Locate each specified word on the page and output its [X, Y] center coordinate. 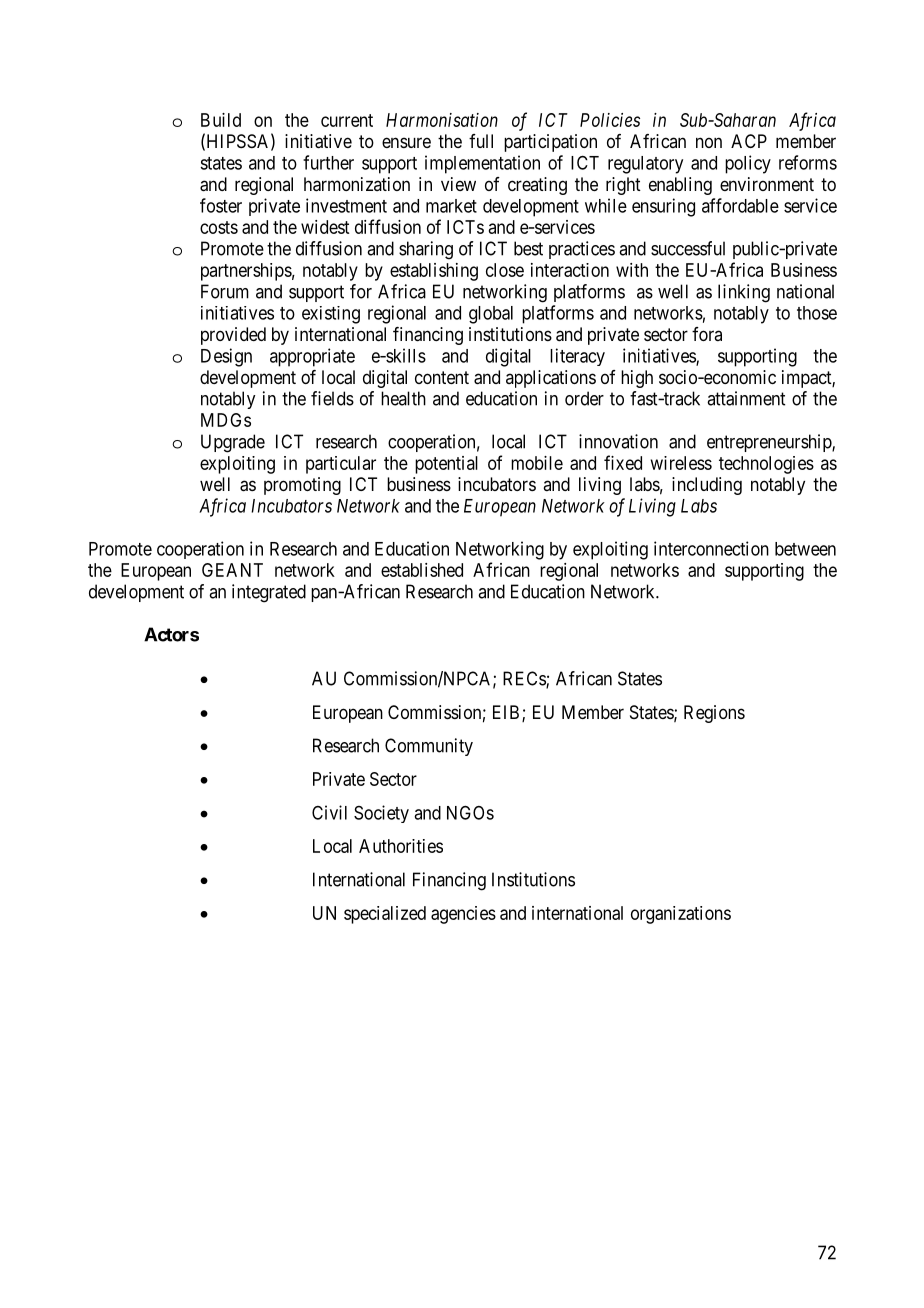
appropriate [312, 357]
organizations [681, 915]
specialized [385, 915]
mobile [537, 463]
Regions [714, 714]
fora [707, 334]
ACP [749, 141]
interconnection [711, 548]
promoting [302, 486]
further [328, 162]
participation [550, 143]
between [805, 549]
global [491, 315]
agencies [463, 915]
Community [429, 747]
